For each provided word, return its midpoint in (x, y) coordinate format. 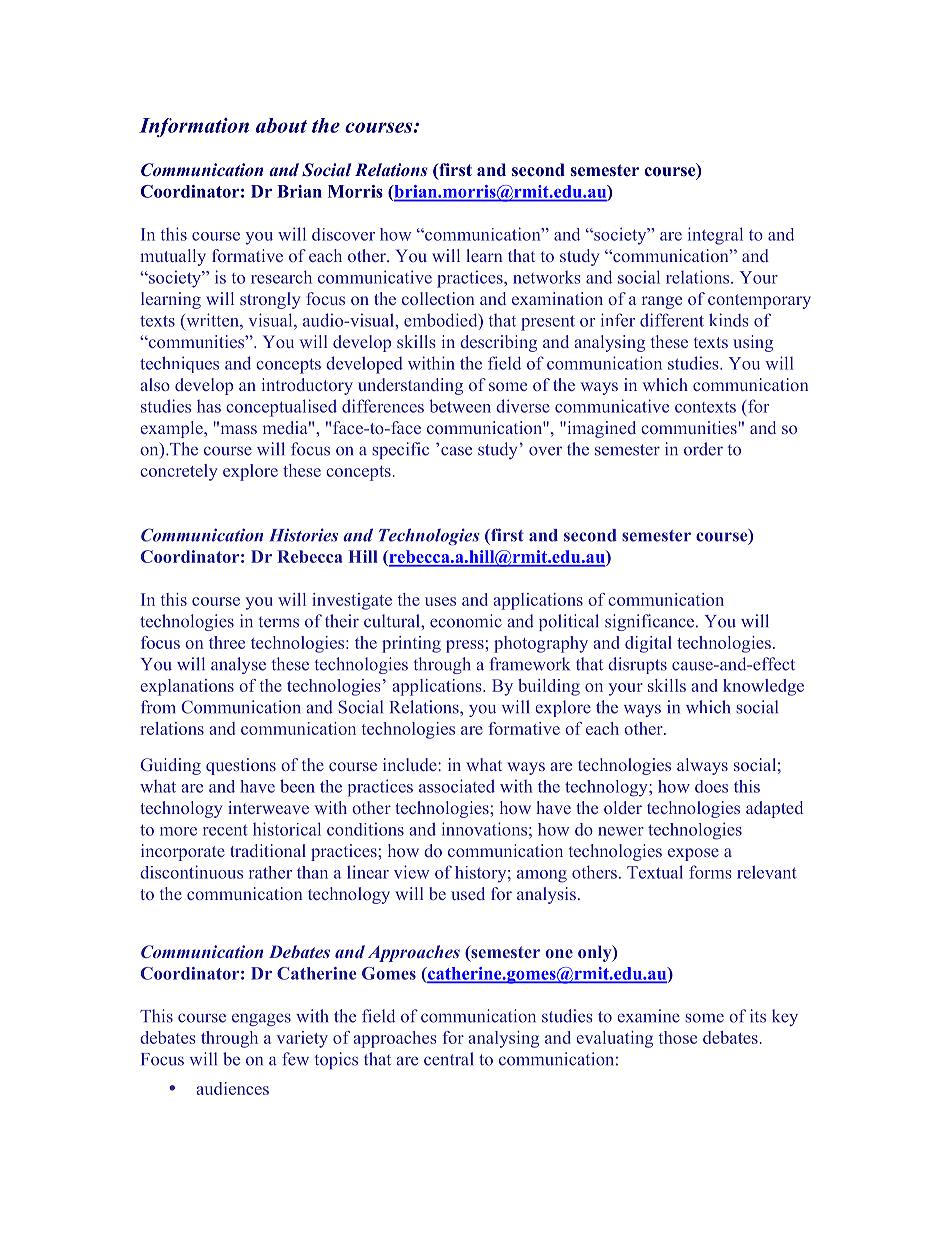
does (711, 786)
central (448, 1059)
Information (194, 127)
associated (457, 786)
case (456, 451)
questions (241, 766)
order (703, 449)
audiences (232, 1088)
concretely (179, 472)
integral (715, 236)
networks (547, 277)
